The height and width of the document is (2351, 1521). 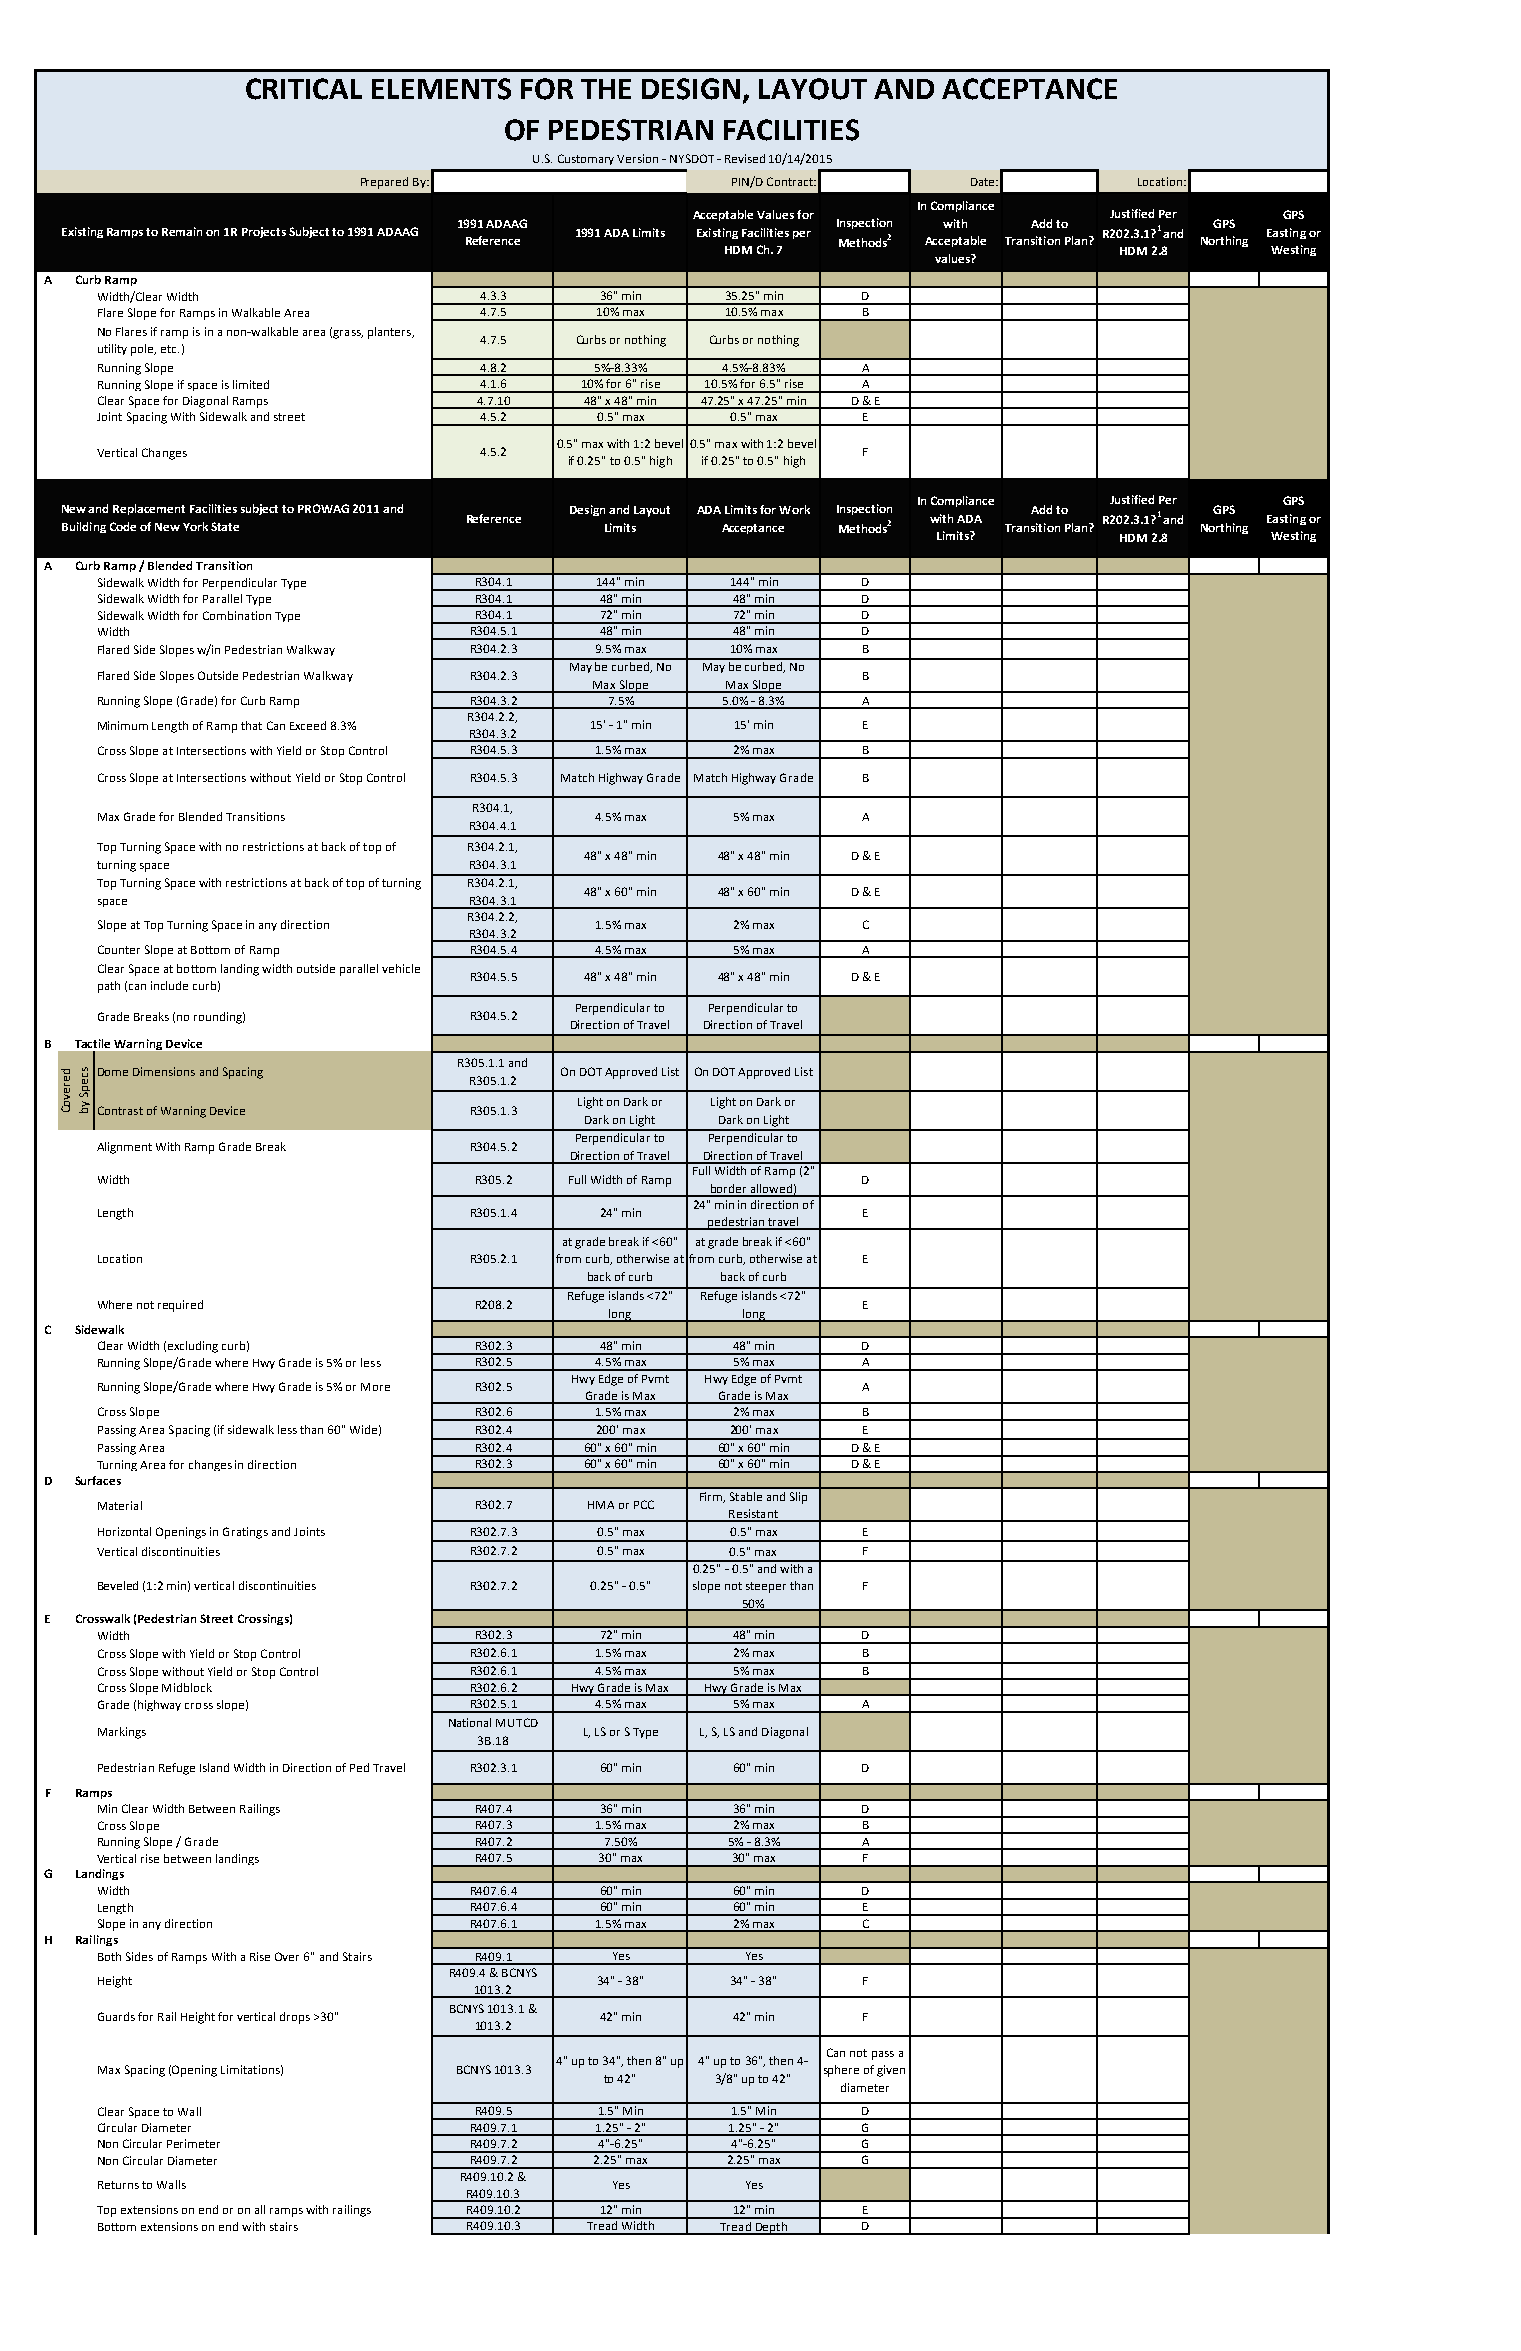 What do you see at coordinates (586, 159) in the document?
I see `Customary` at bounding box center [586, 159].
